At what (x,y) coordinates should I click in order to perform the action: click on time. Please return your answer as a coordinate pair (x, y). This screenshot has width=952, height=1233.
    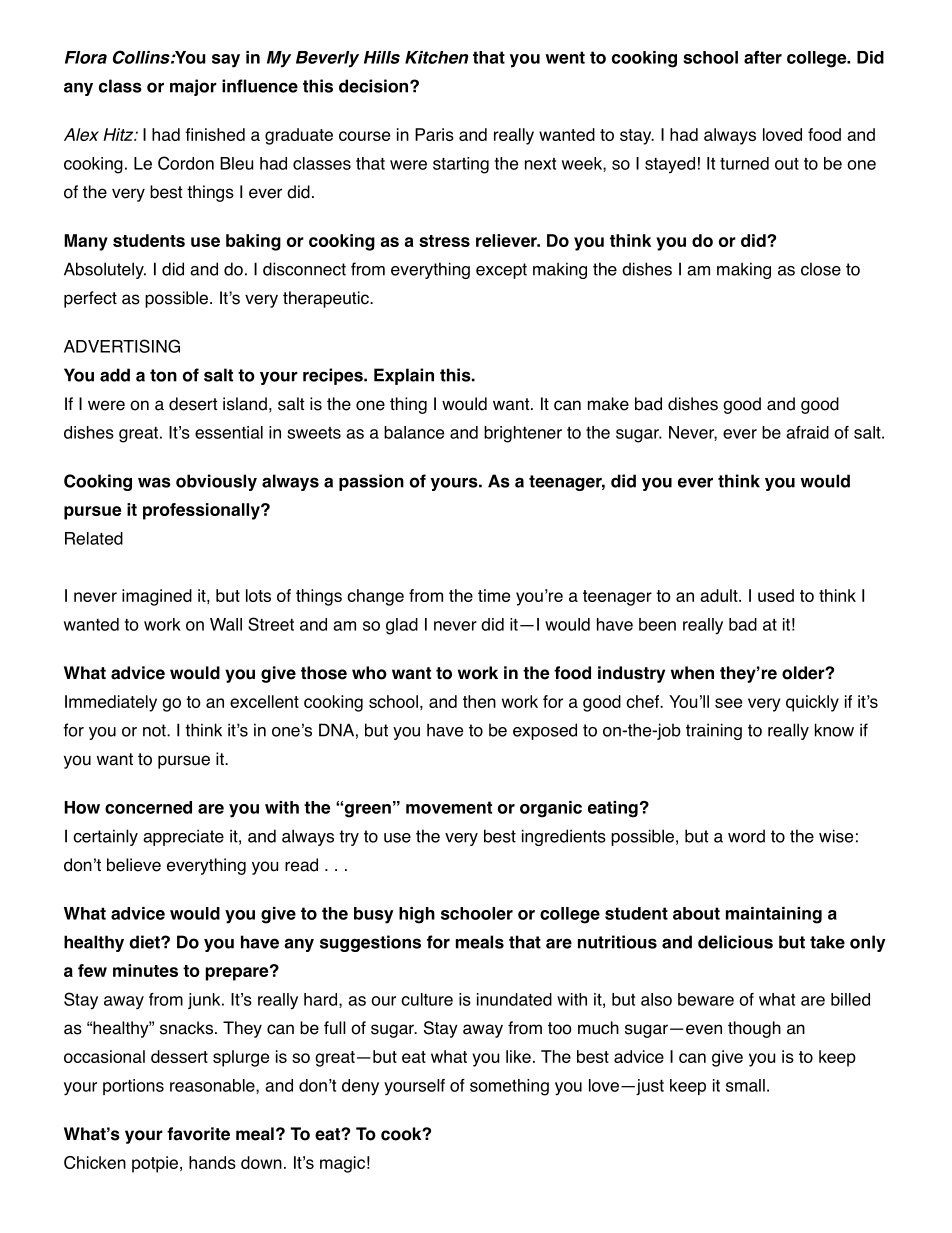
    Looking at the image, I should click on (494, 595).
